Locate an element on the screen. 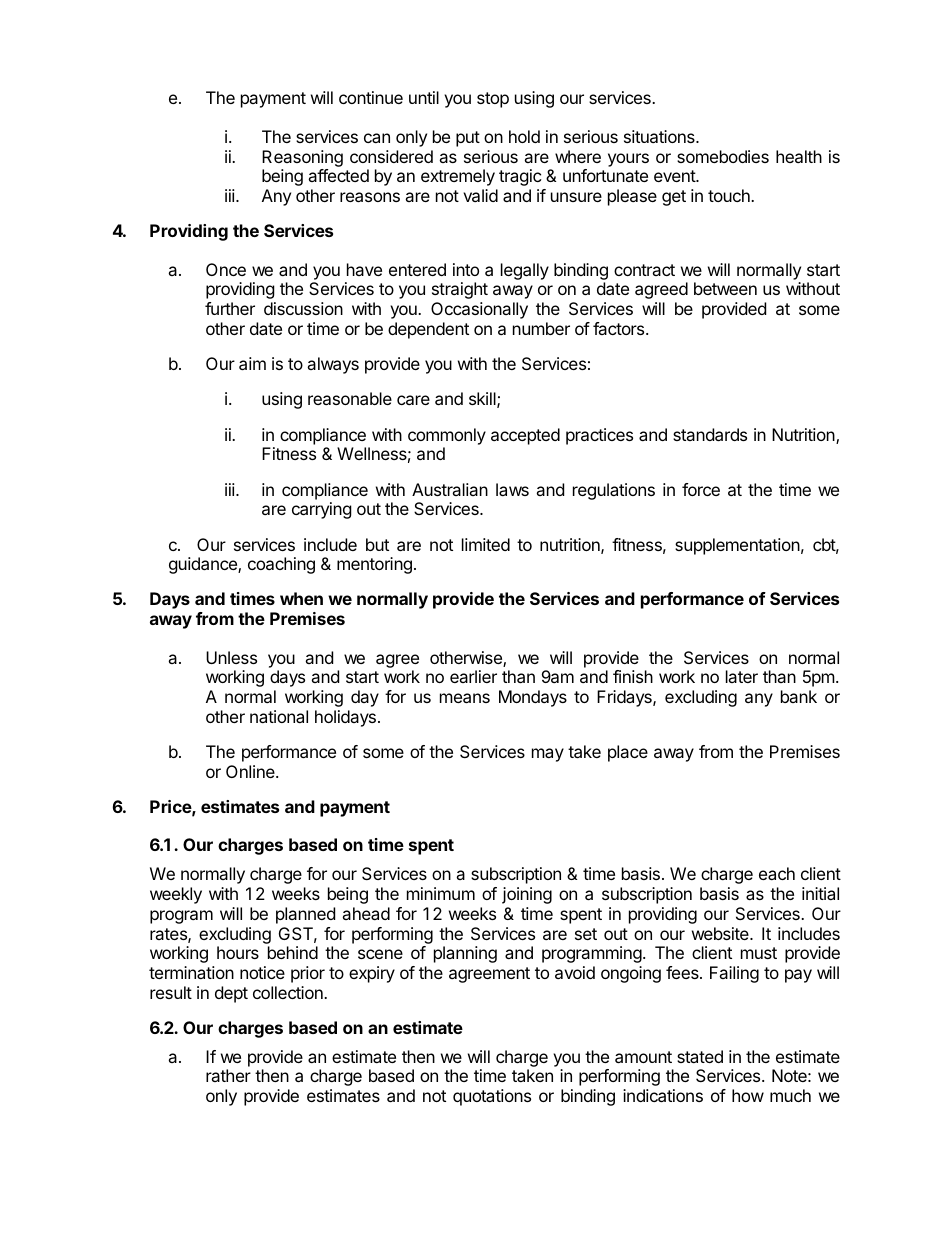 This screenshot has height=1233, width=952. rather is located at coordinates (228, 1075).
